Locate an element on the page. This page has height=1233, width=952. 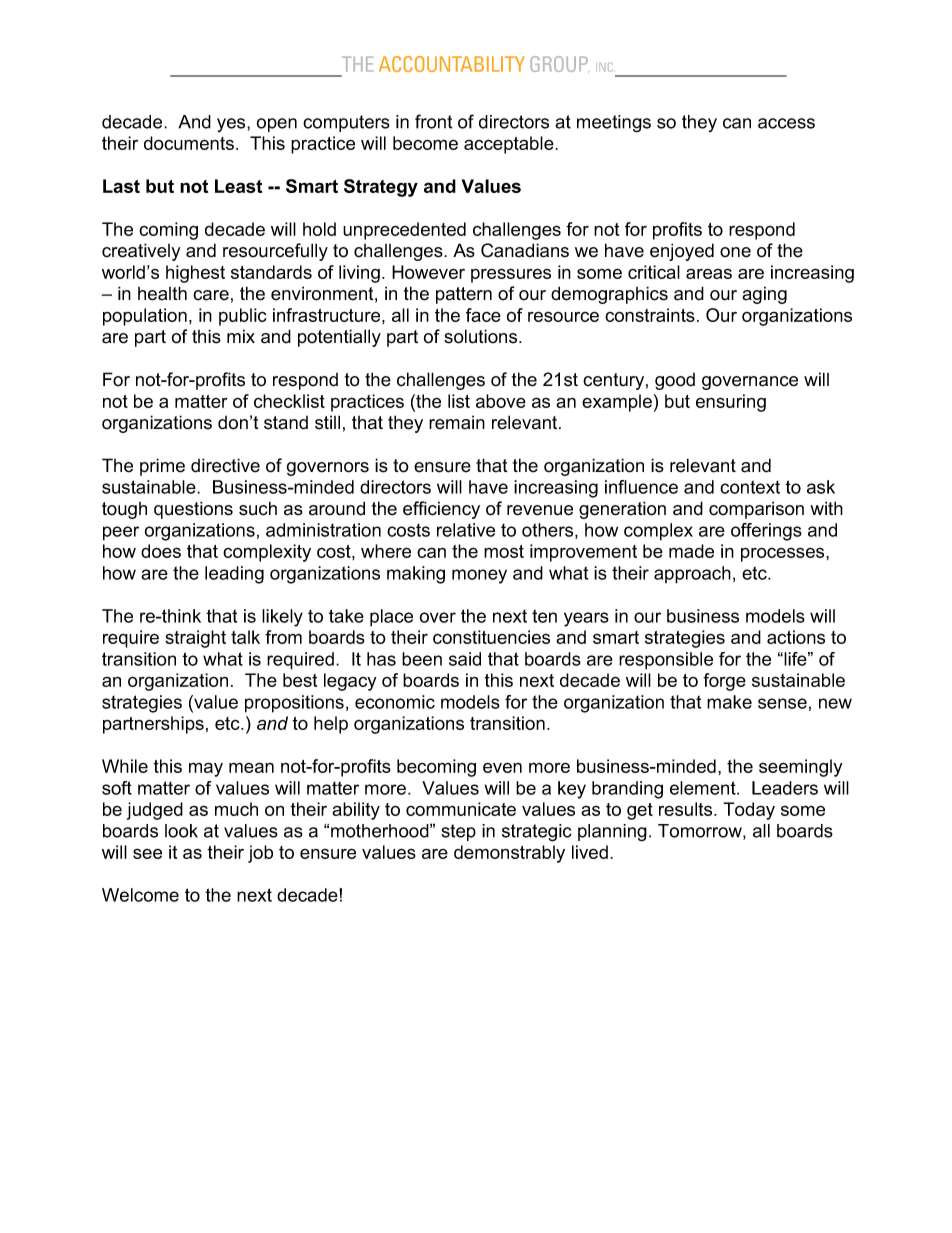
mix is located at coordinates (241, 336).
